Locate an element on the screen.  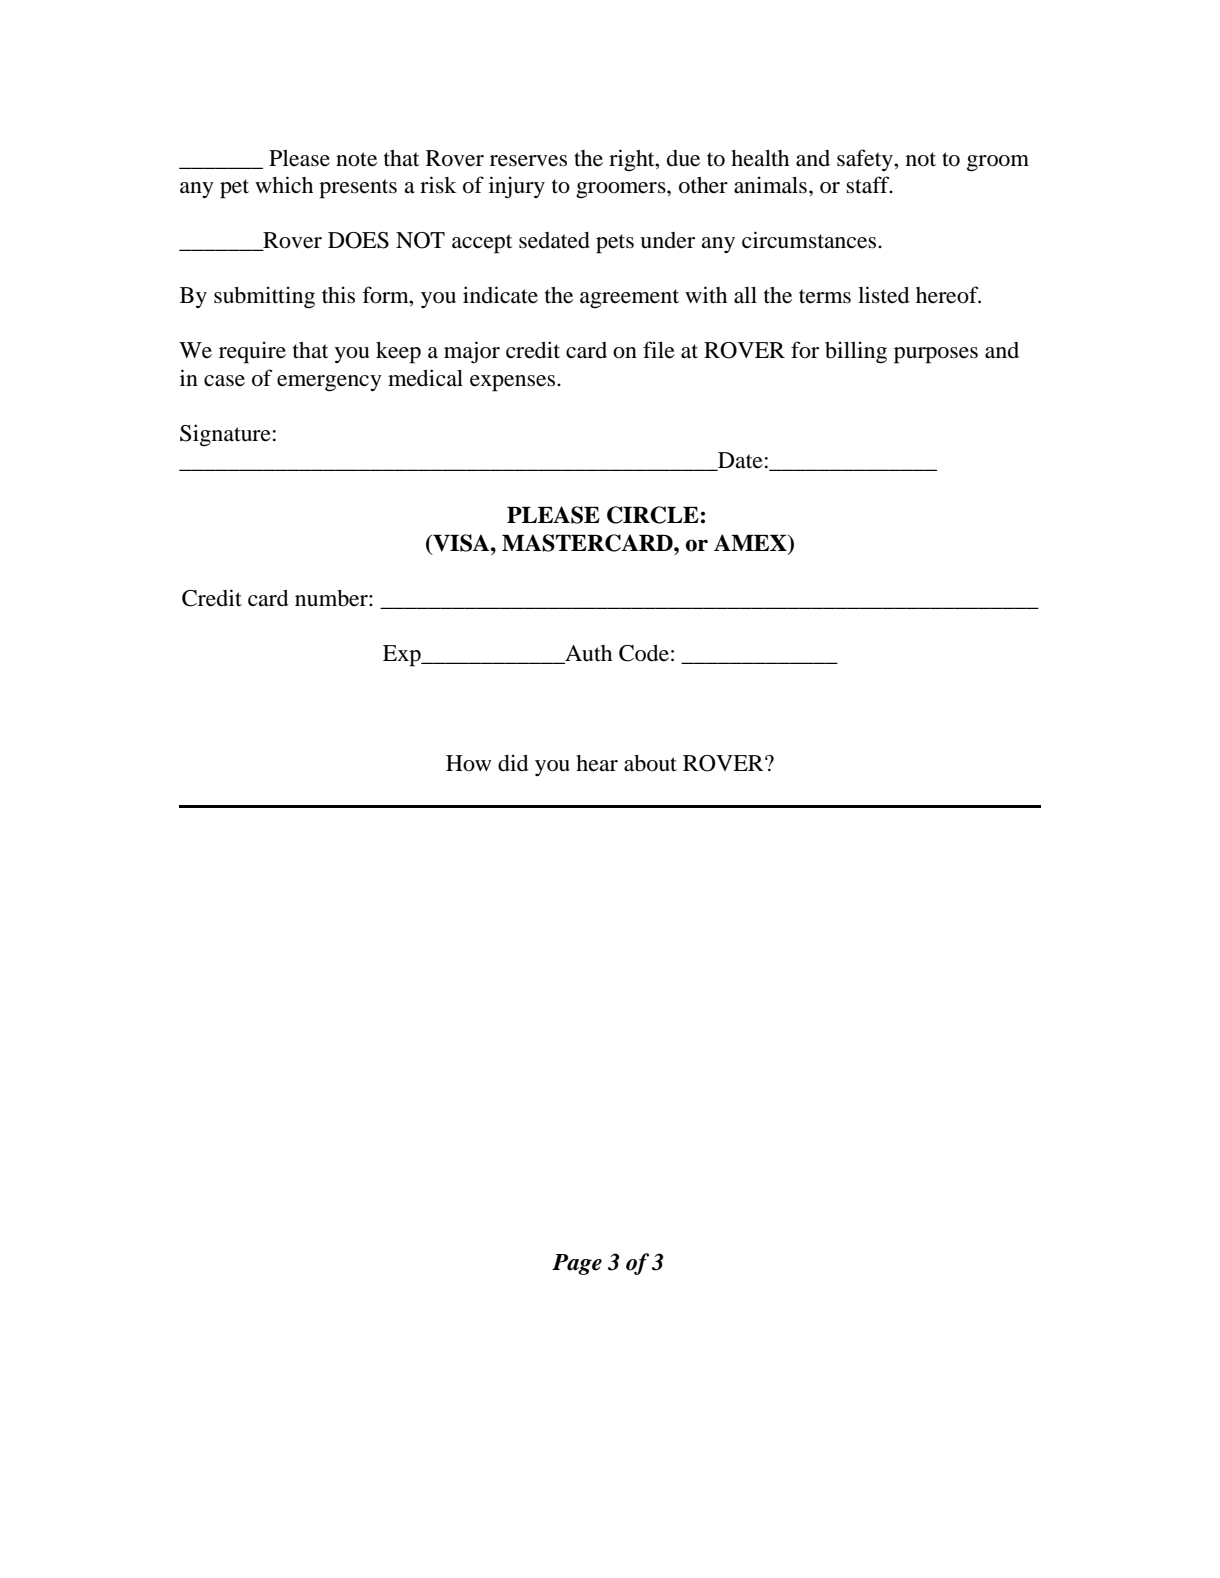
injury is located at coordinates (517, 187).
